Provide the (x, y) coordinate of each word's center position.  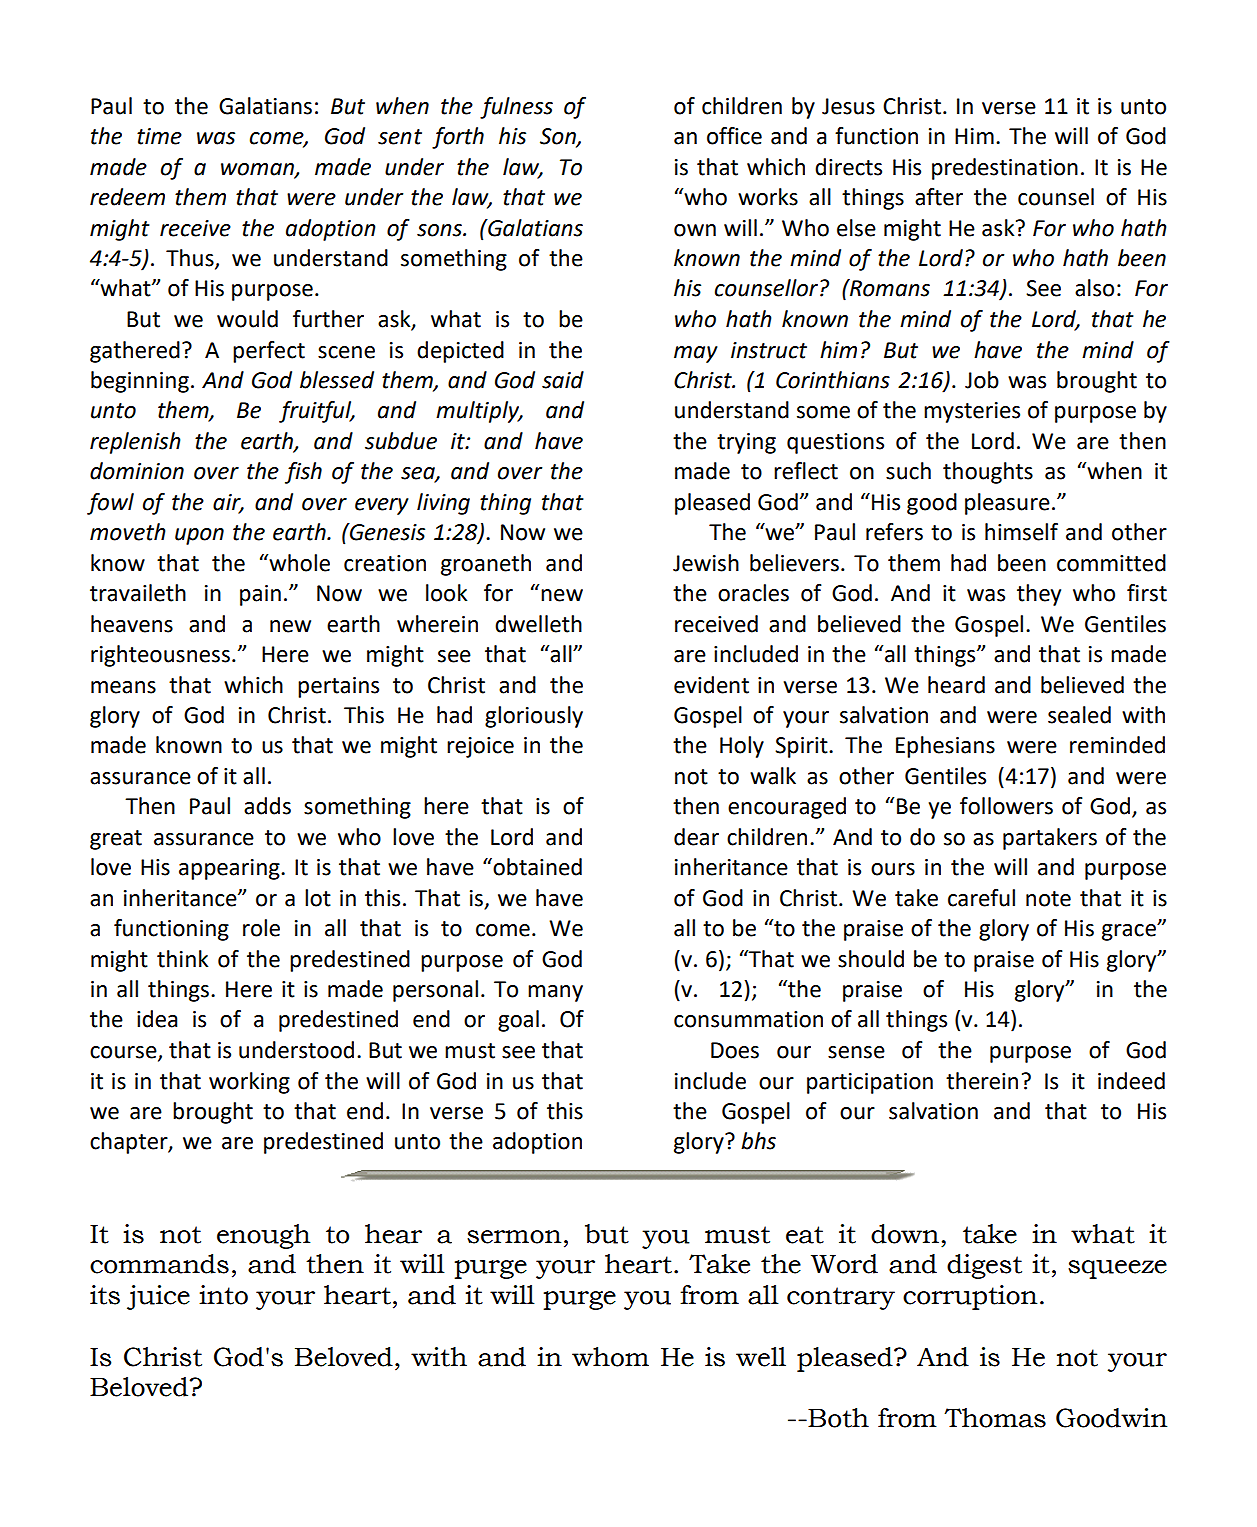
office (734, 136)
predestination (1005, 169)
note (1048, 899)
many (555, 993)
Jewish (706, 563)
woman (258, 170)
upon (199, 536)
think (182, 959)
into (223, 1295)
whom (610, 1357)
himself (1021, 532)
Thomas (995, 1418)
